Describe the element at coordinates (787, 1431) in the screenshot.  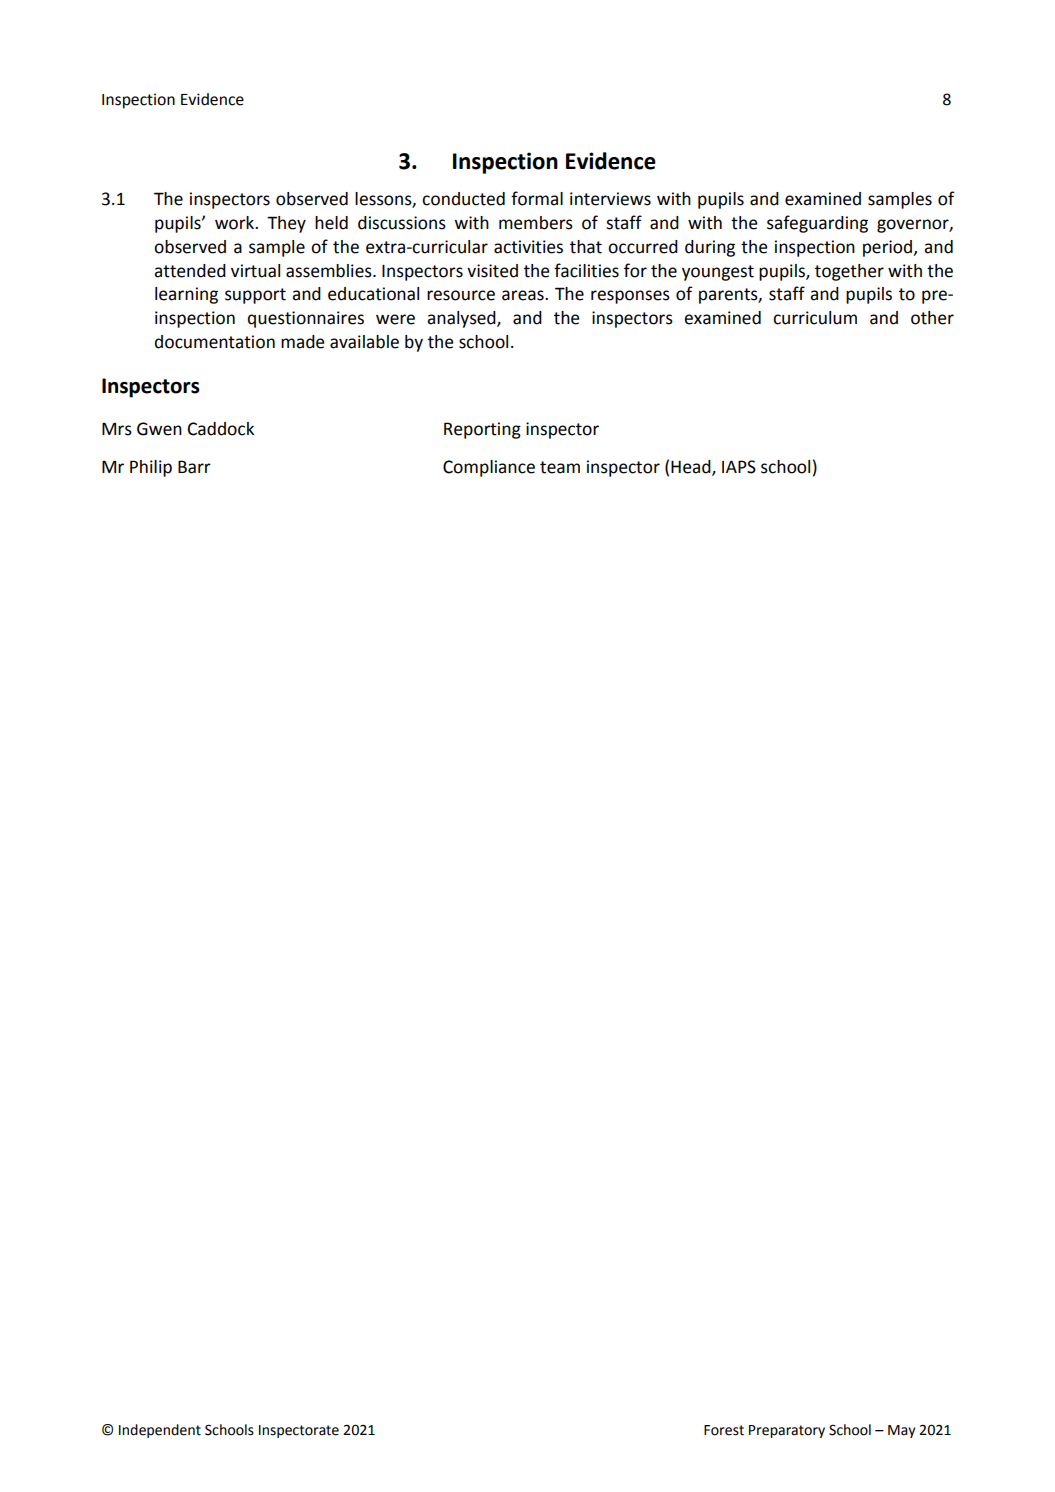
I see `Preparatory` at that location.
